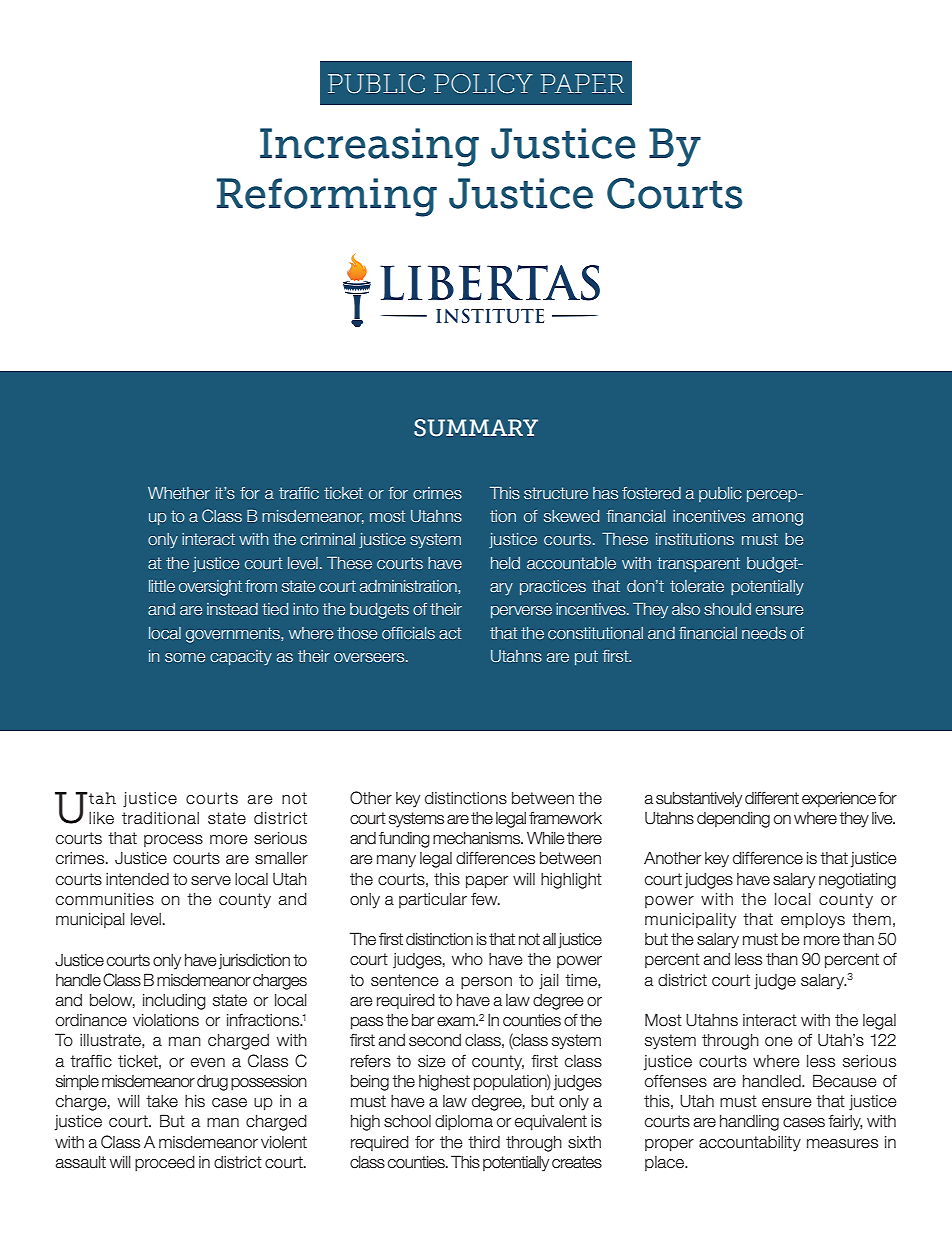 The height and width of the screenshot is (1233, 952). What do you see at coordinates (521, 612) in the screenshot?
I see `perverse` at bounding box center [521, 612].
